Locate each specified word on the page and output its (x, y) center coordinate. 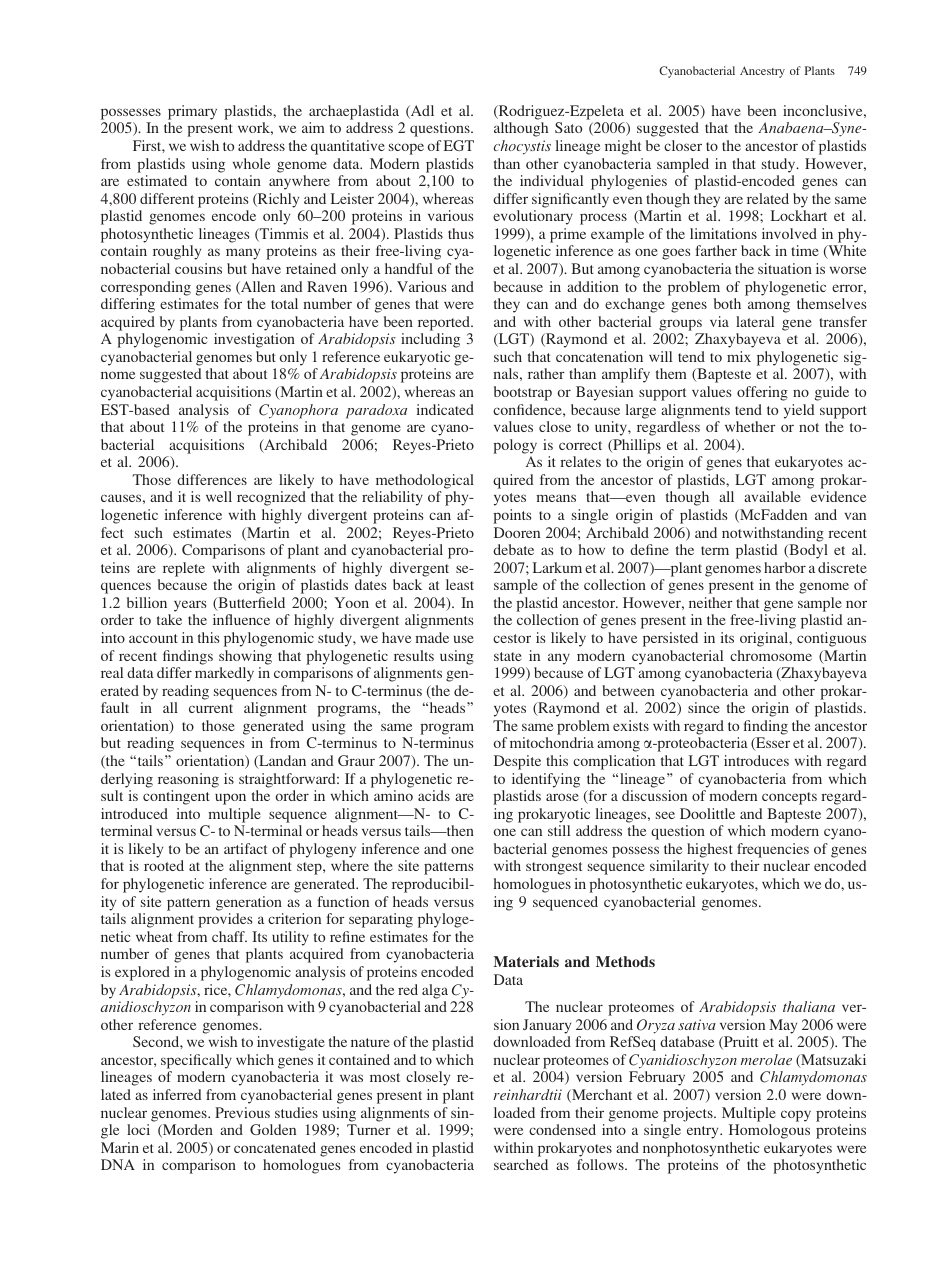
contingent (176, 797)
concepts (789, 798)
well (219, 496)
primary (192, 112)
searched (521, 1164)
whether (750, 426)
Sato (568, 127)
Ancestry (762, 72)
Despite (517, 762)
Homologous (769, 1131)
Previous (242, 1112)
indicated (445, 409)
